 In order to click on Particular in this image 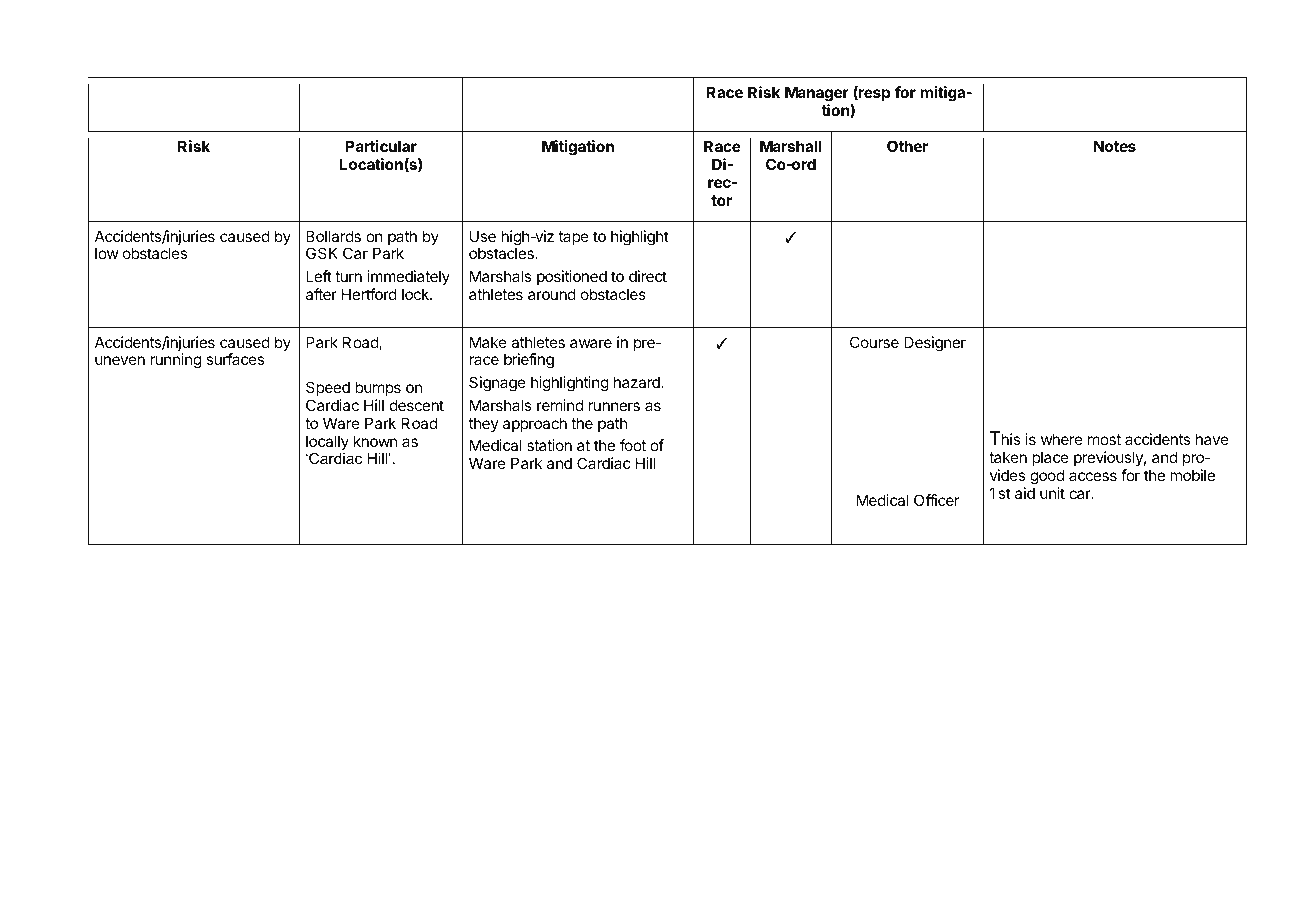, I will do `click(381, 146)`.
